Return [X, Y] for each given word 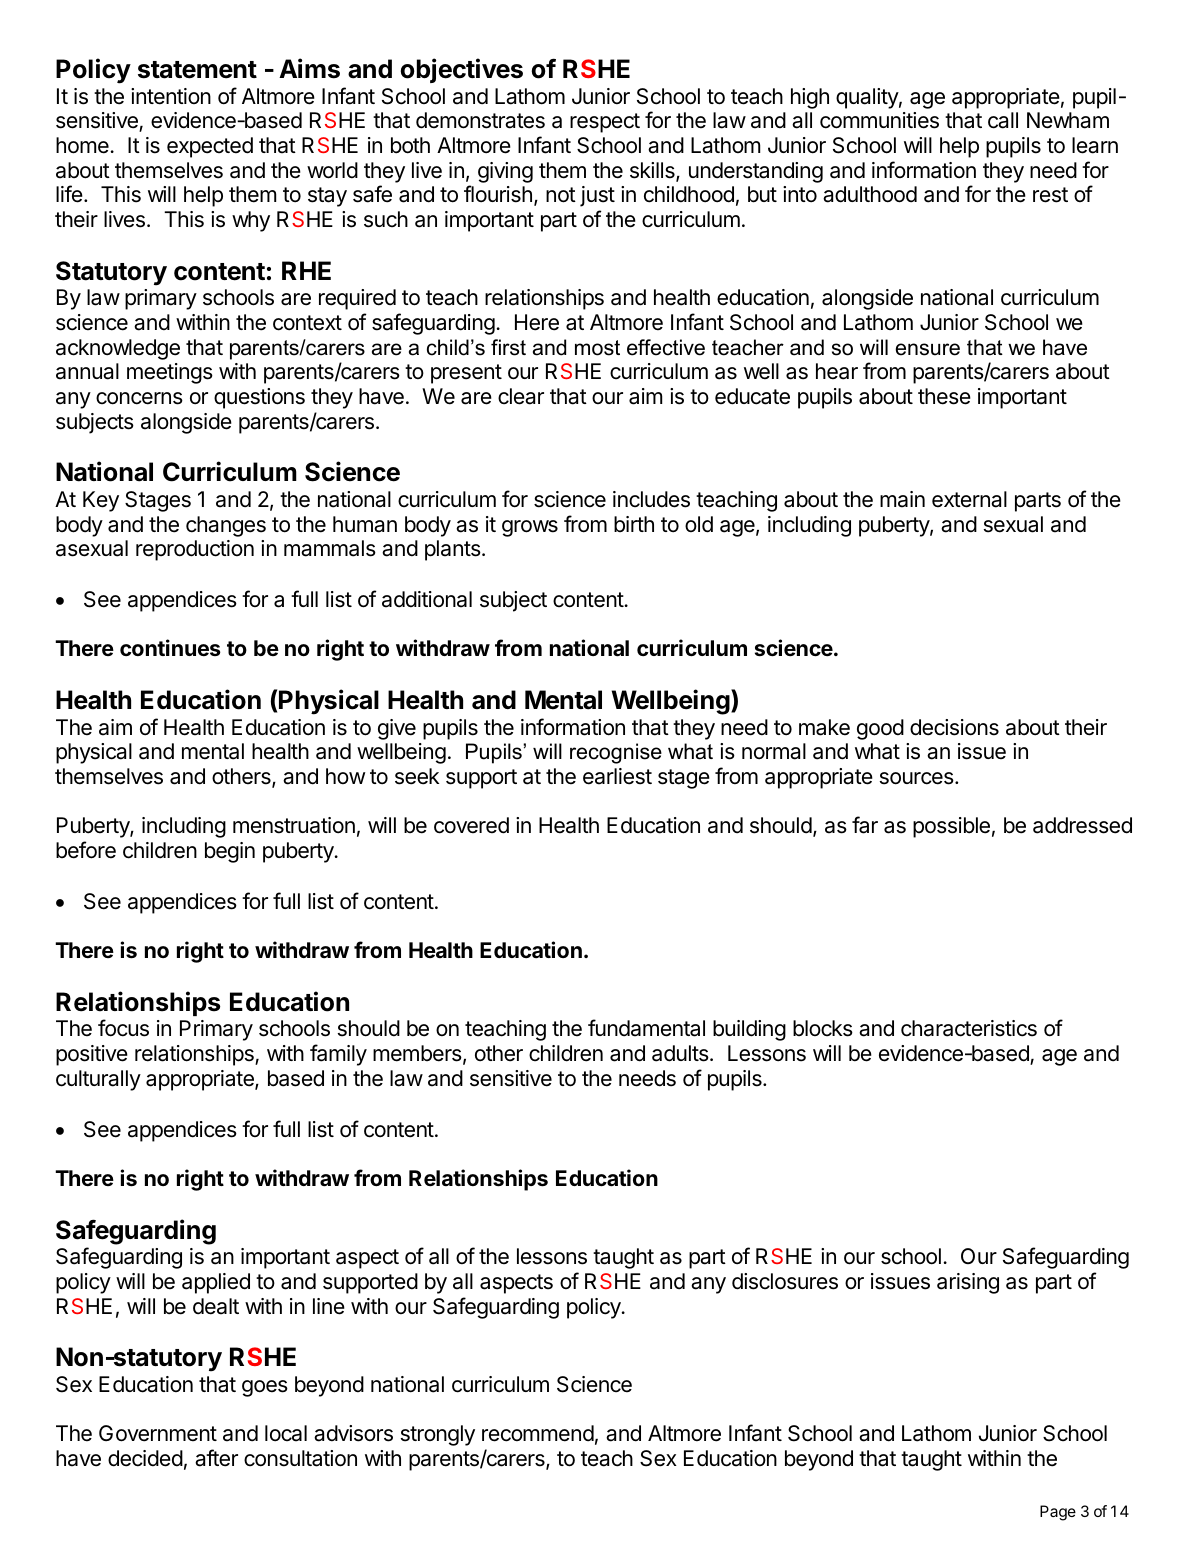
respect [605, 123]
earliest [617, 776]
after [216, 1458]
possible [951, 827]
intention [171, 96]
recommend [538, 1433]
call [1003, 120]
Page [1058, 1513]
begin [230, 852]
